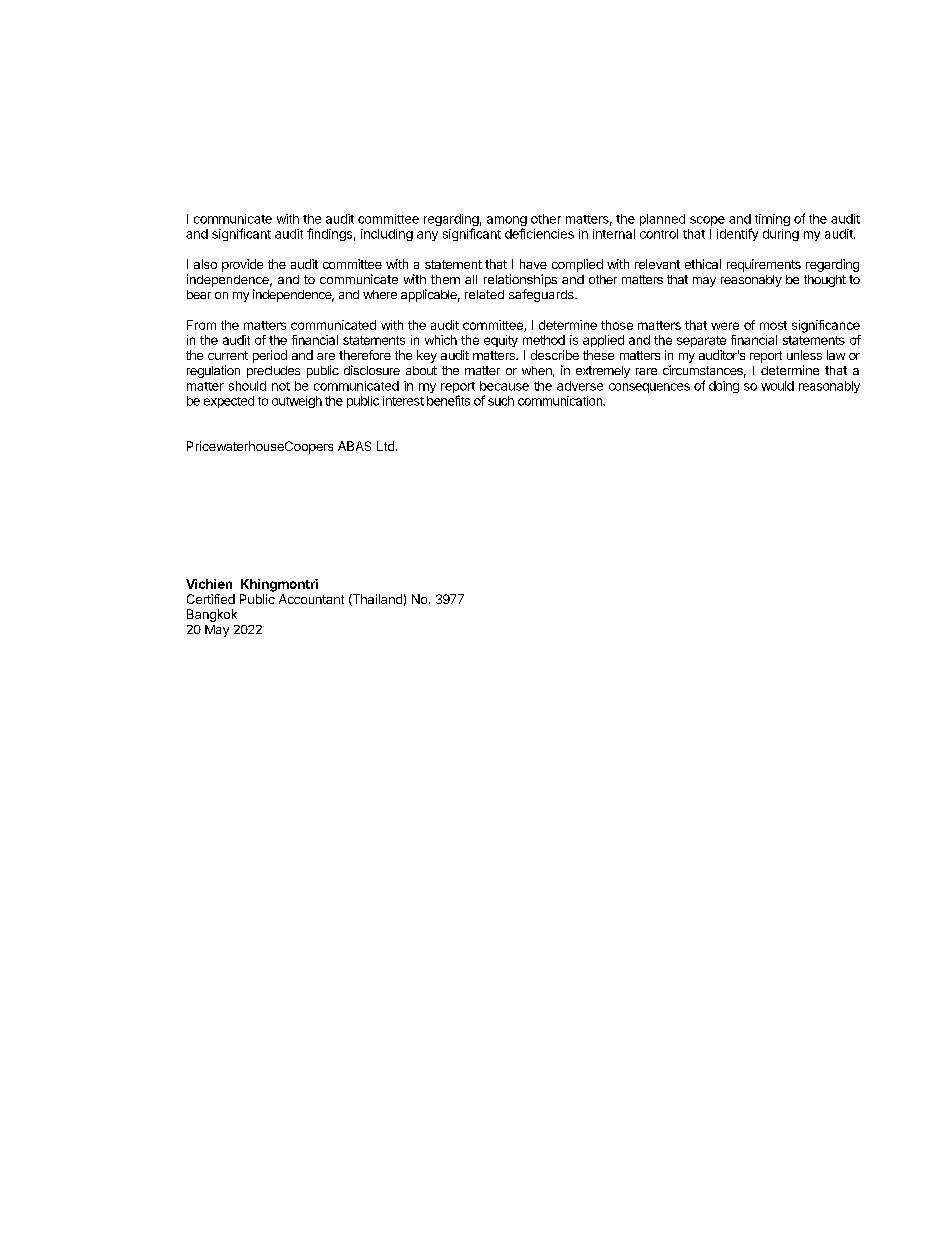 Image resolution: width=952 pixels, height=1233 pixels. Describe the element at coordinates (297, 402) in the image. I see `outweigh` at that location.
